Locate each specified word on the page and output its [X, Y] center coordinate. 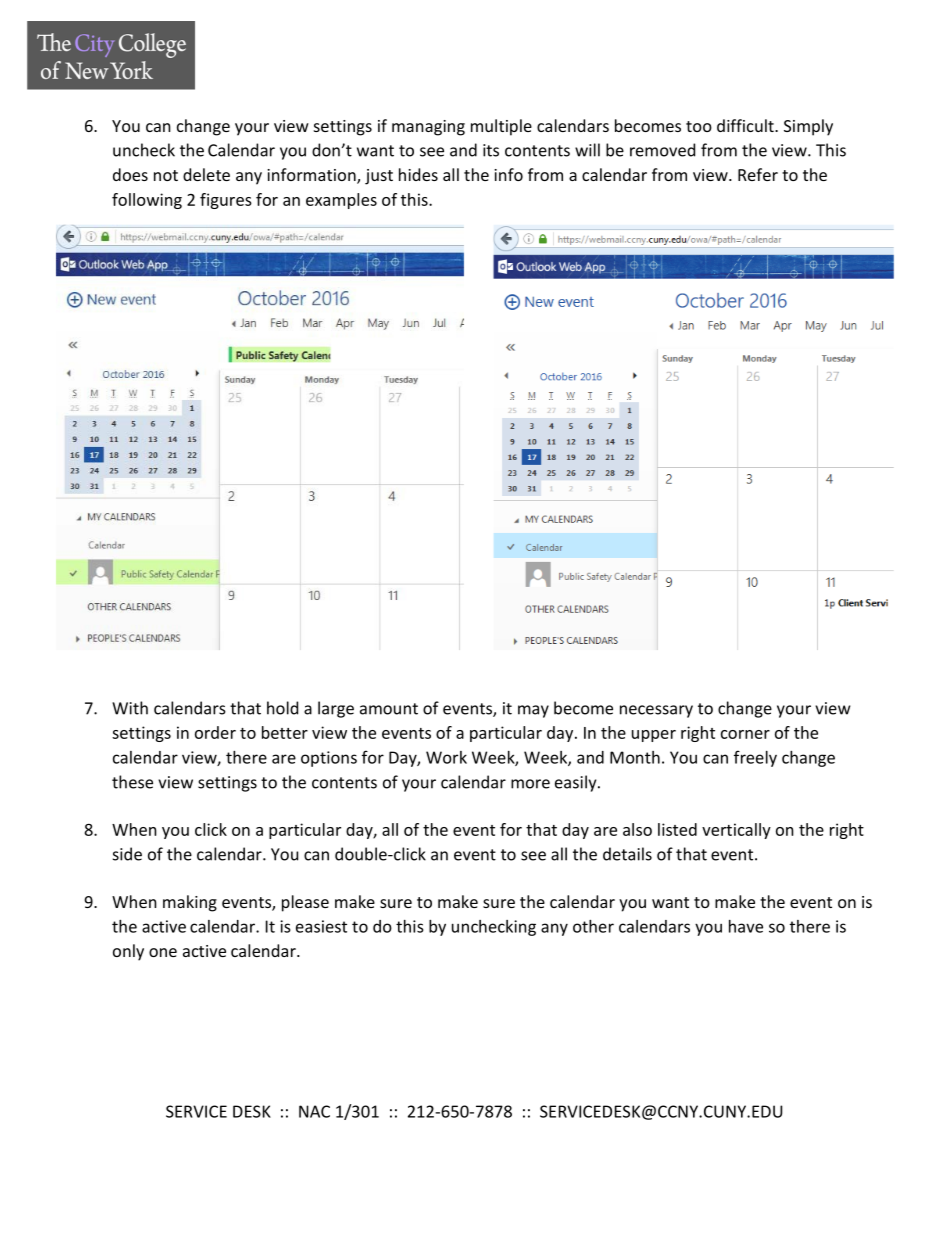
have [746, 926]
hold [282, 708]
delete [206, 174]
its [491, 150]
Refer [758, 174]
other [593, 926]
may [533, 711]
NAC [314, 1111]
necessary [656, 711]
